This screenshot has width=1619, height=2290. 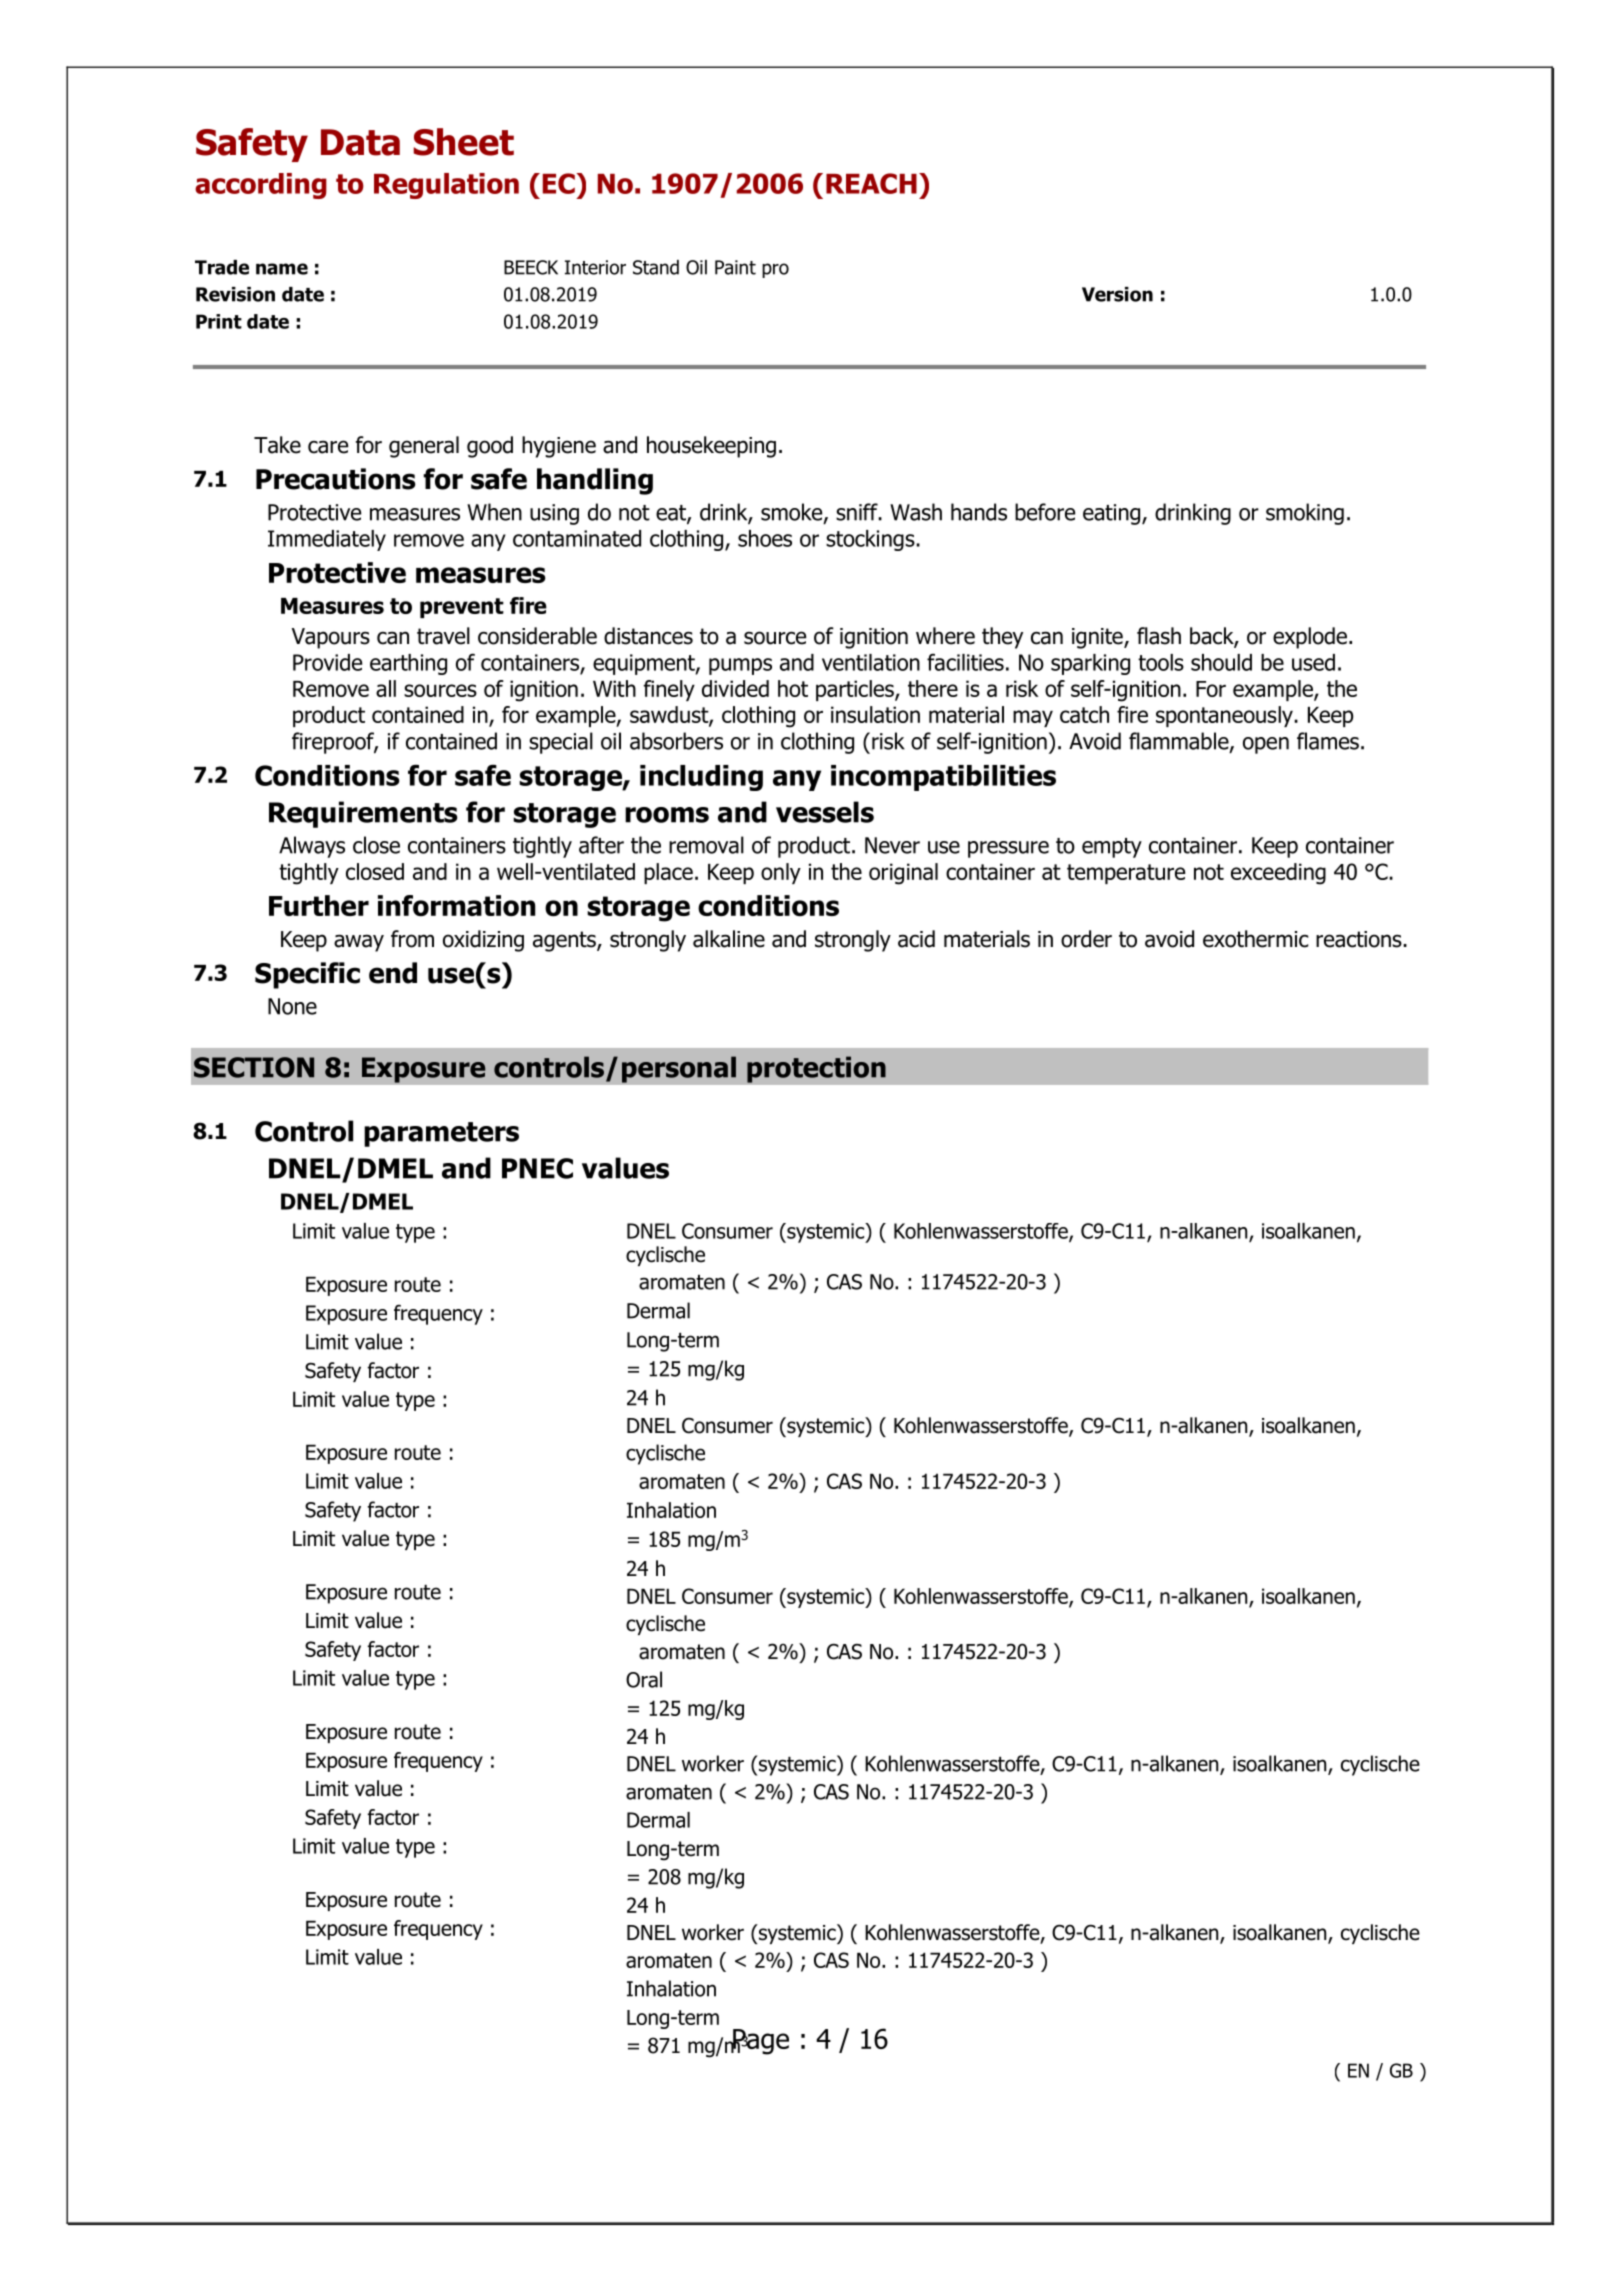 What do you see at coordinates (360, 142) in the screenshot?
I see `Data` at bounding box center [360, 142].
